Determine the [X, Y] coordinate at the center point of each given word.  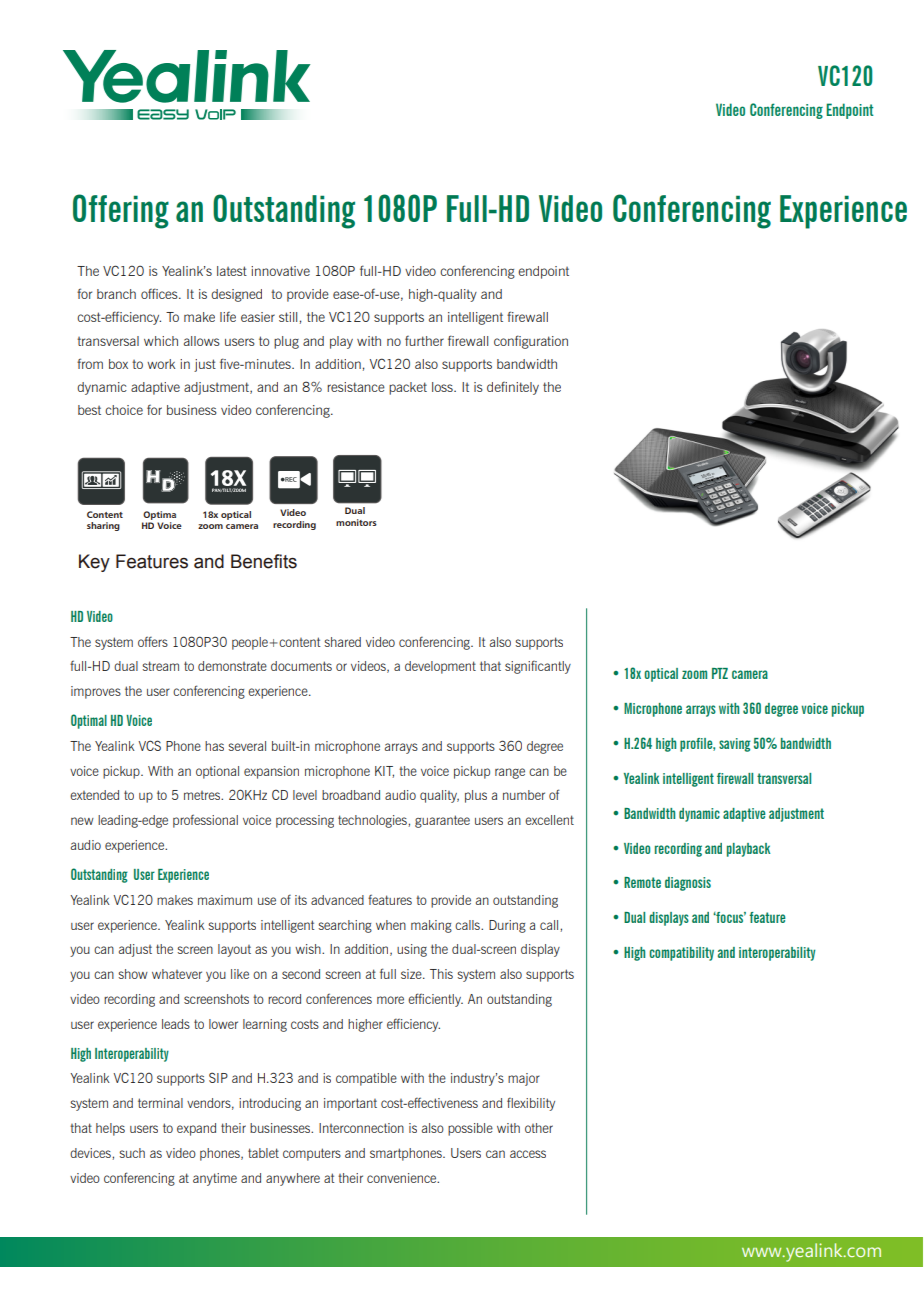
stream [160, 666]
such [132, 1153]
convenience [403, 1178]
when [391, 925]
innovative [280, 271]
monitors [356, 522]
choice [124, 410]
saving [734, 745]
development [440, 667]
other [539, 1128]
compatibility [681, 954]
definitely [513, 388]
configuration [531, 342]
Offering [121, 211]
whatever [177, 974]
